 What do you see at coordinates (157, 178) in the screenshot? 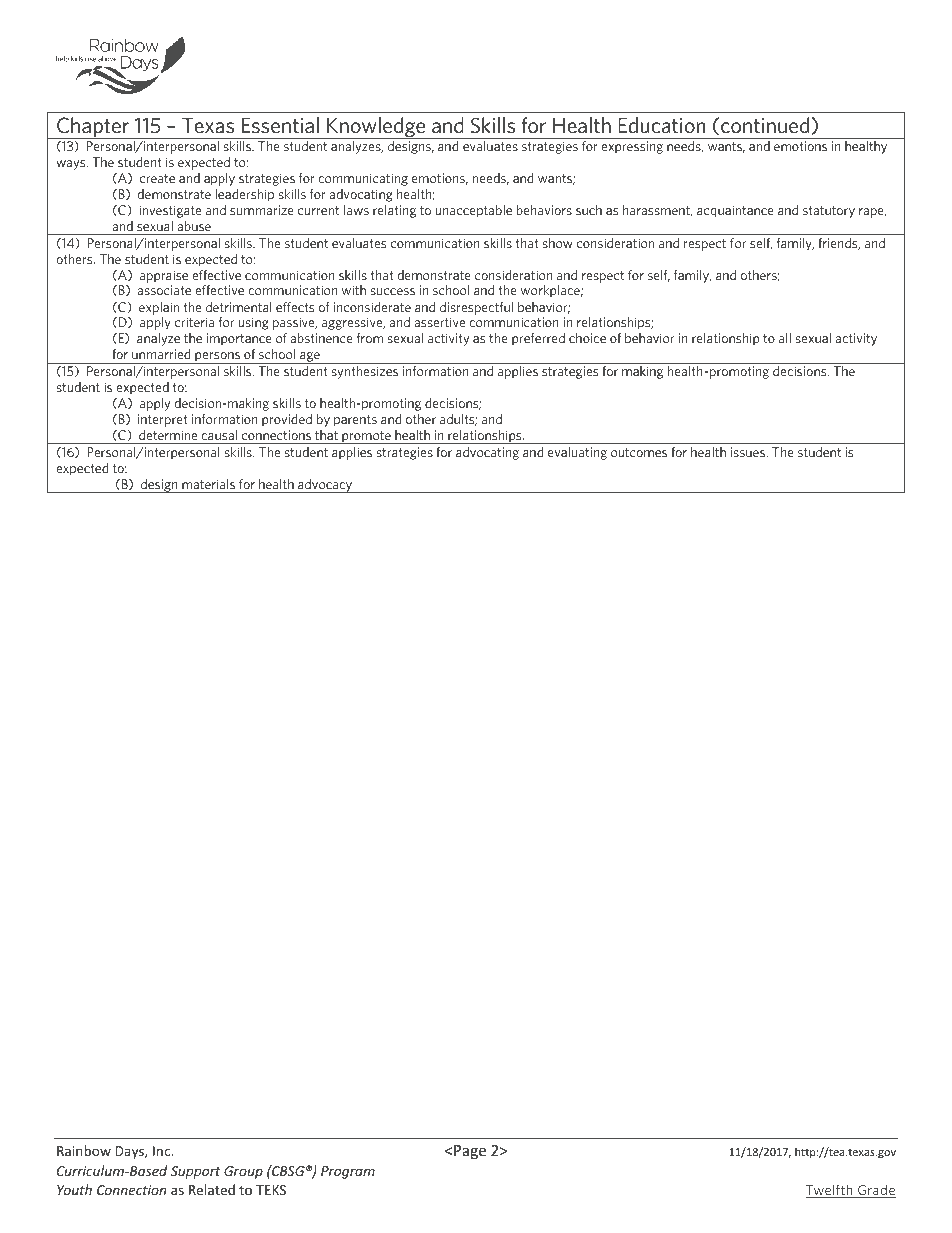
I see `create` at bounding box center [157, 178].
